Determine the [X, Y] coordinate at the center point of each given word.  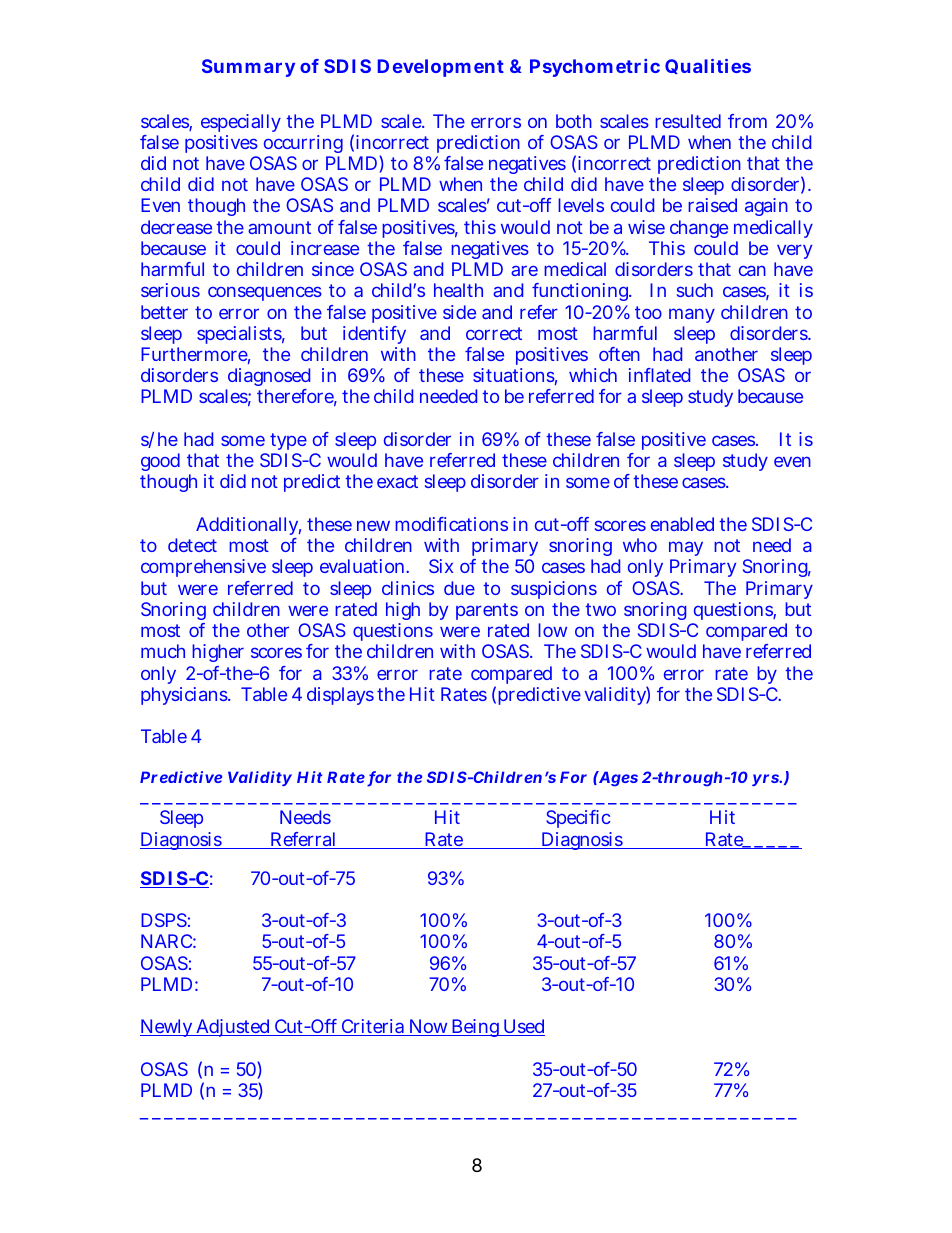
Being [476, 1028]
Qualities [708, 66]
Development [441, 68]
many [692, 315]
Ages [617, 779]
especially [241, 123]
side [459, 312]
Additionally [248, 528]
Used [523, 1027]
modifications [451, 524]
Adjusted [233, 1028]
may [686, 550]
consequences [265, 293]
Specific [578, 819]
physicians [185, 696]
